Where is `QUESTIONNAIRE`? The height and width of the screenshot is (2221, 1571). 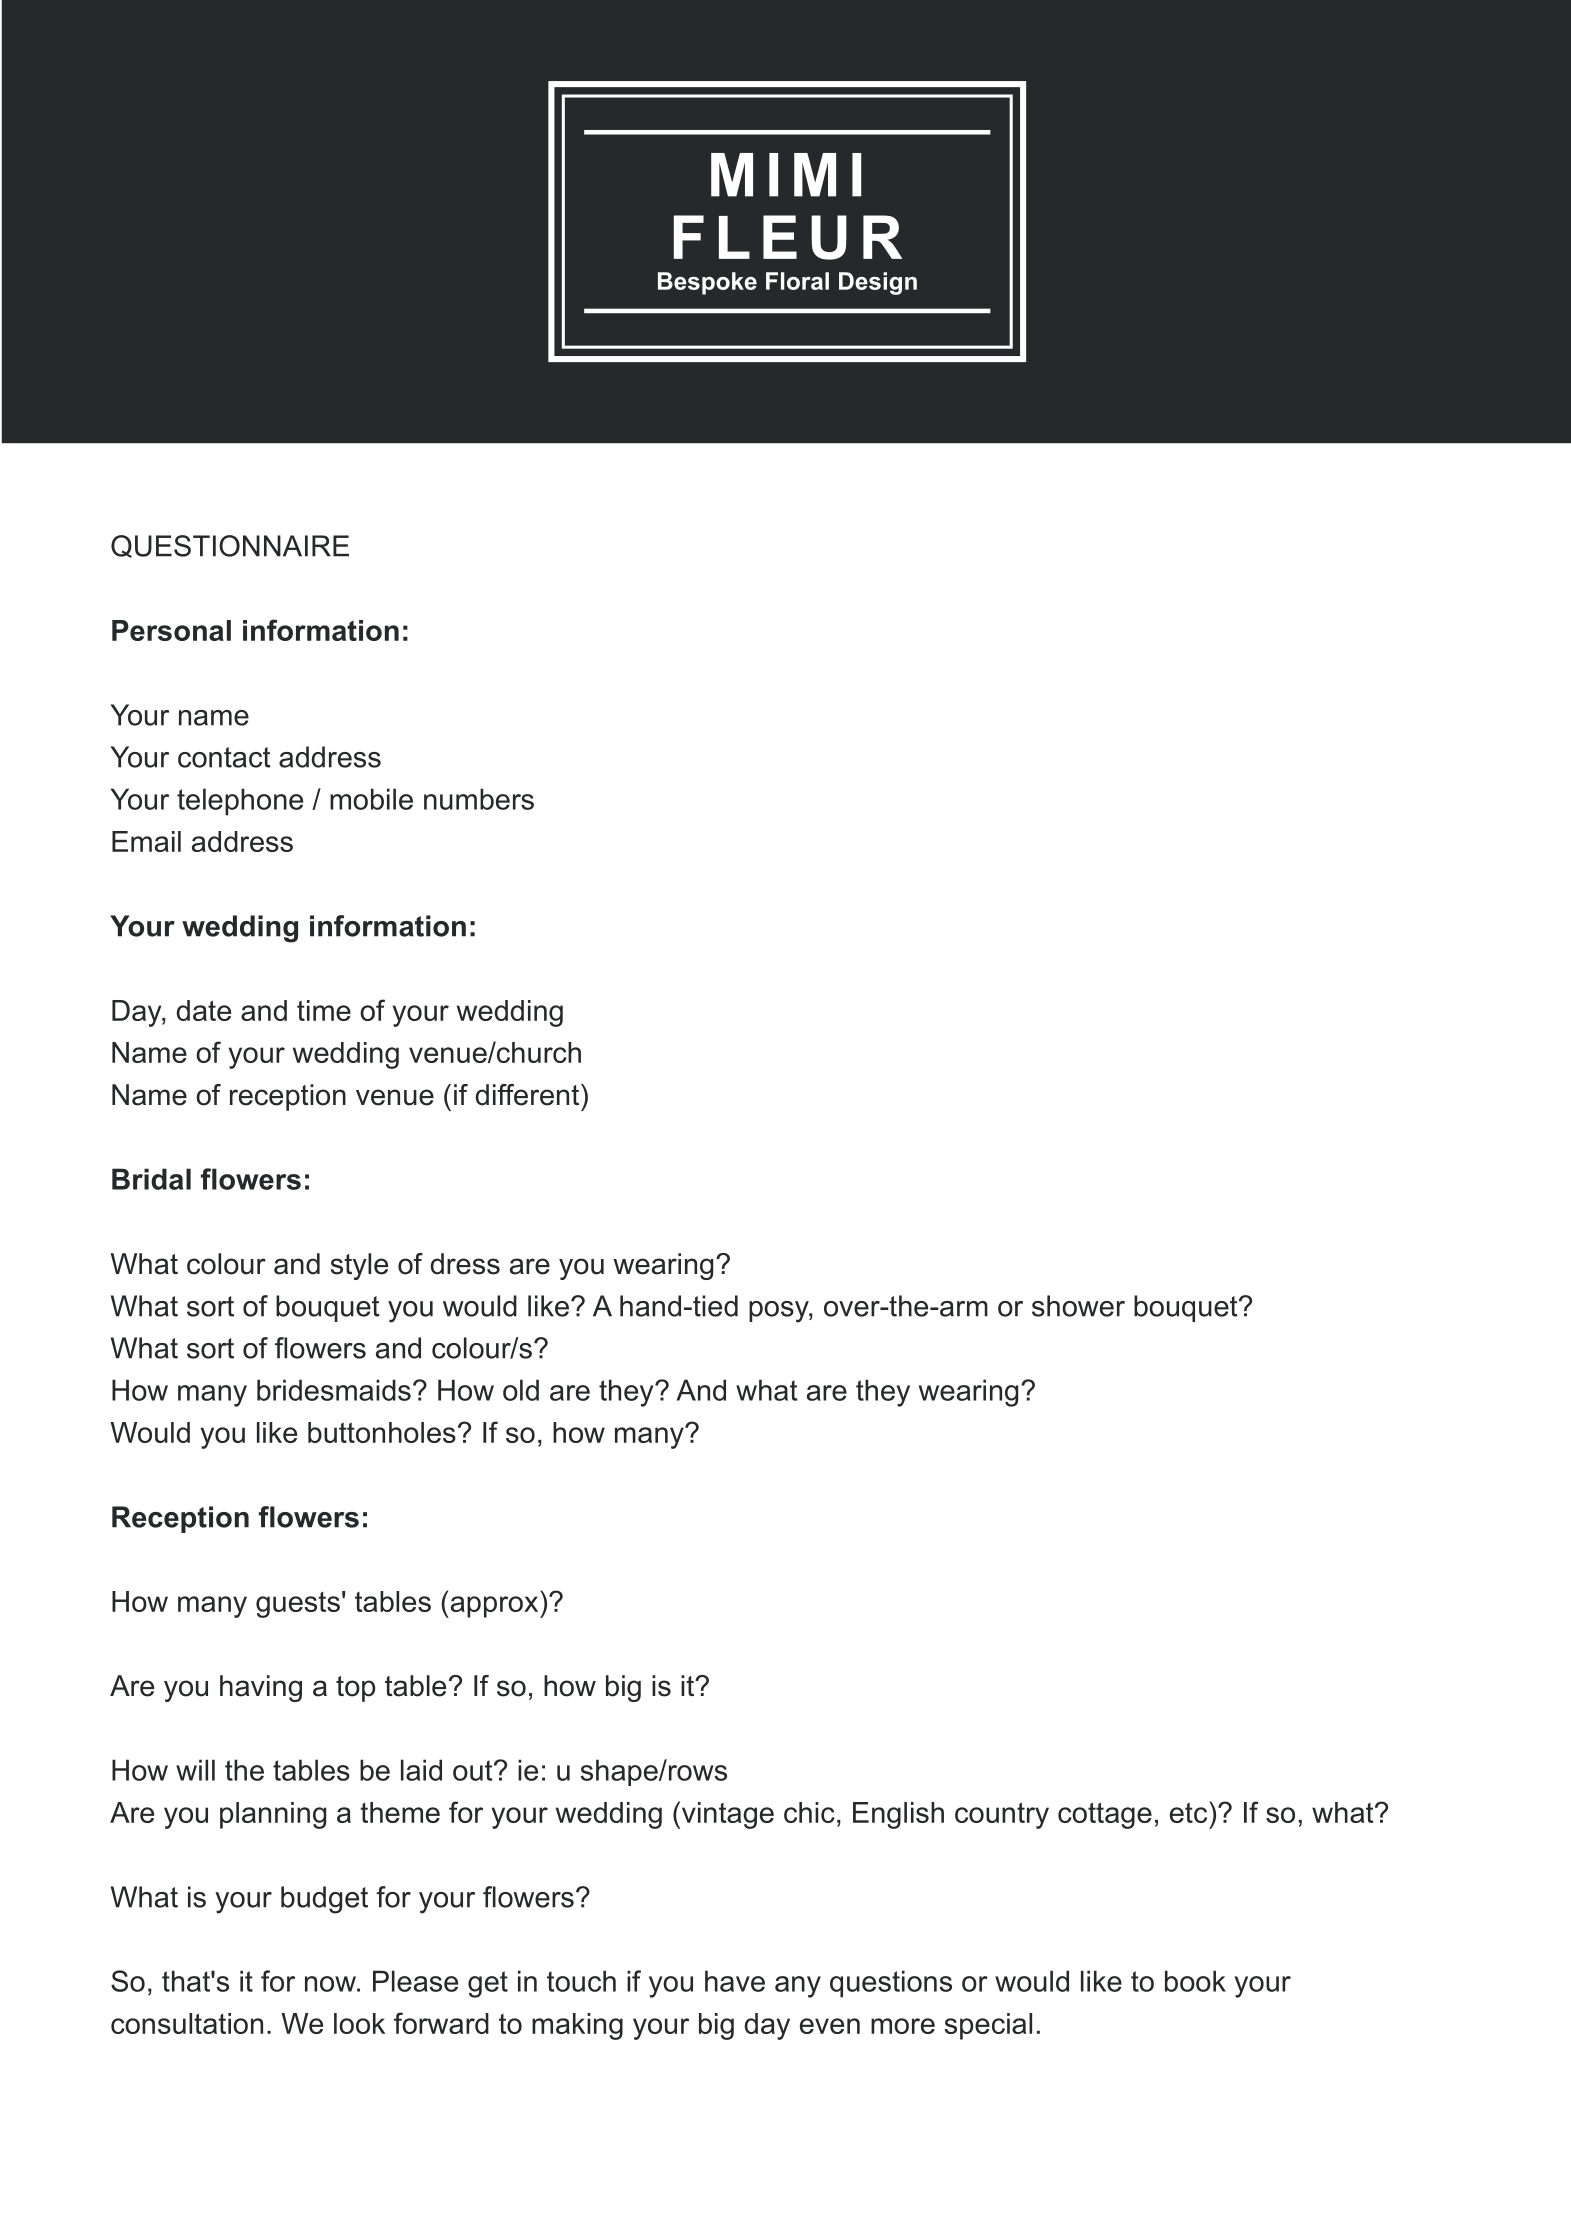 QUESTIONNAIRE is located at coordinates (230, 546).
